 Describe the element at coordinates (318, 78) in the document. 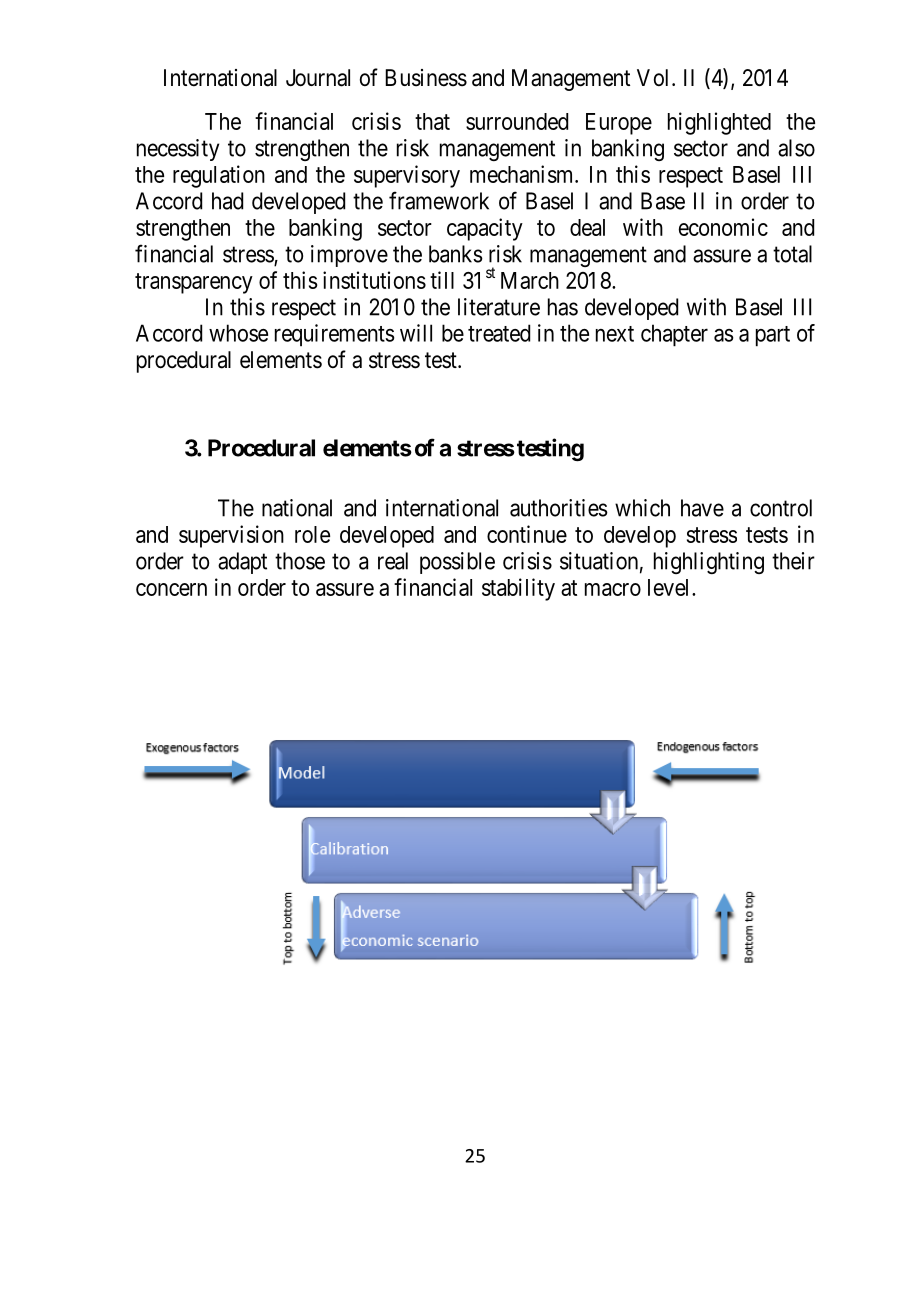

I see `Journal` at that location.
